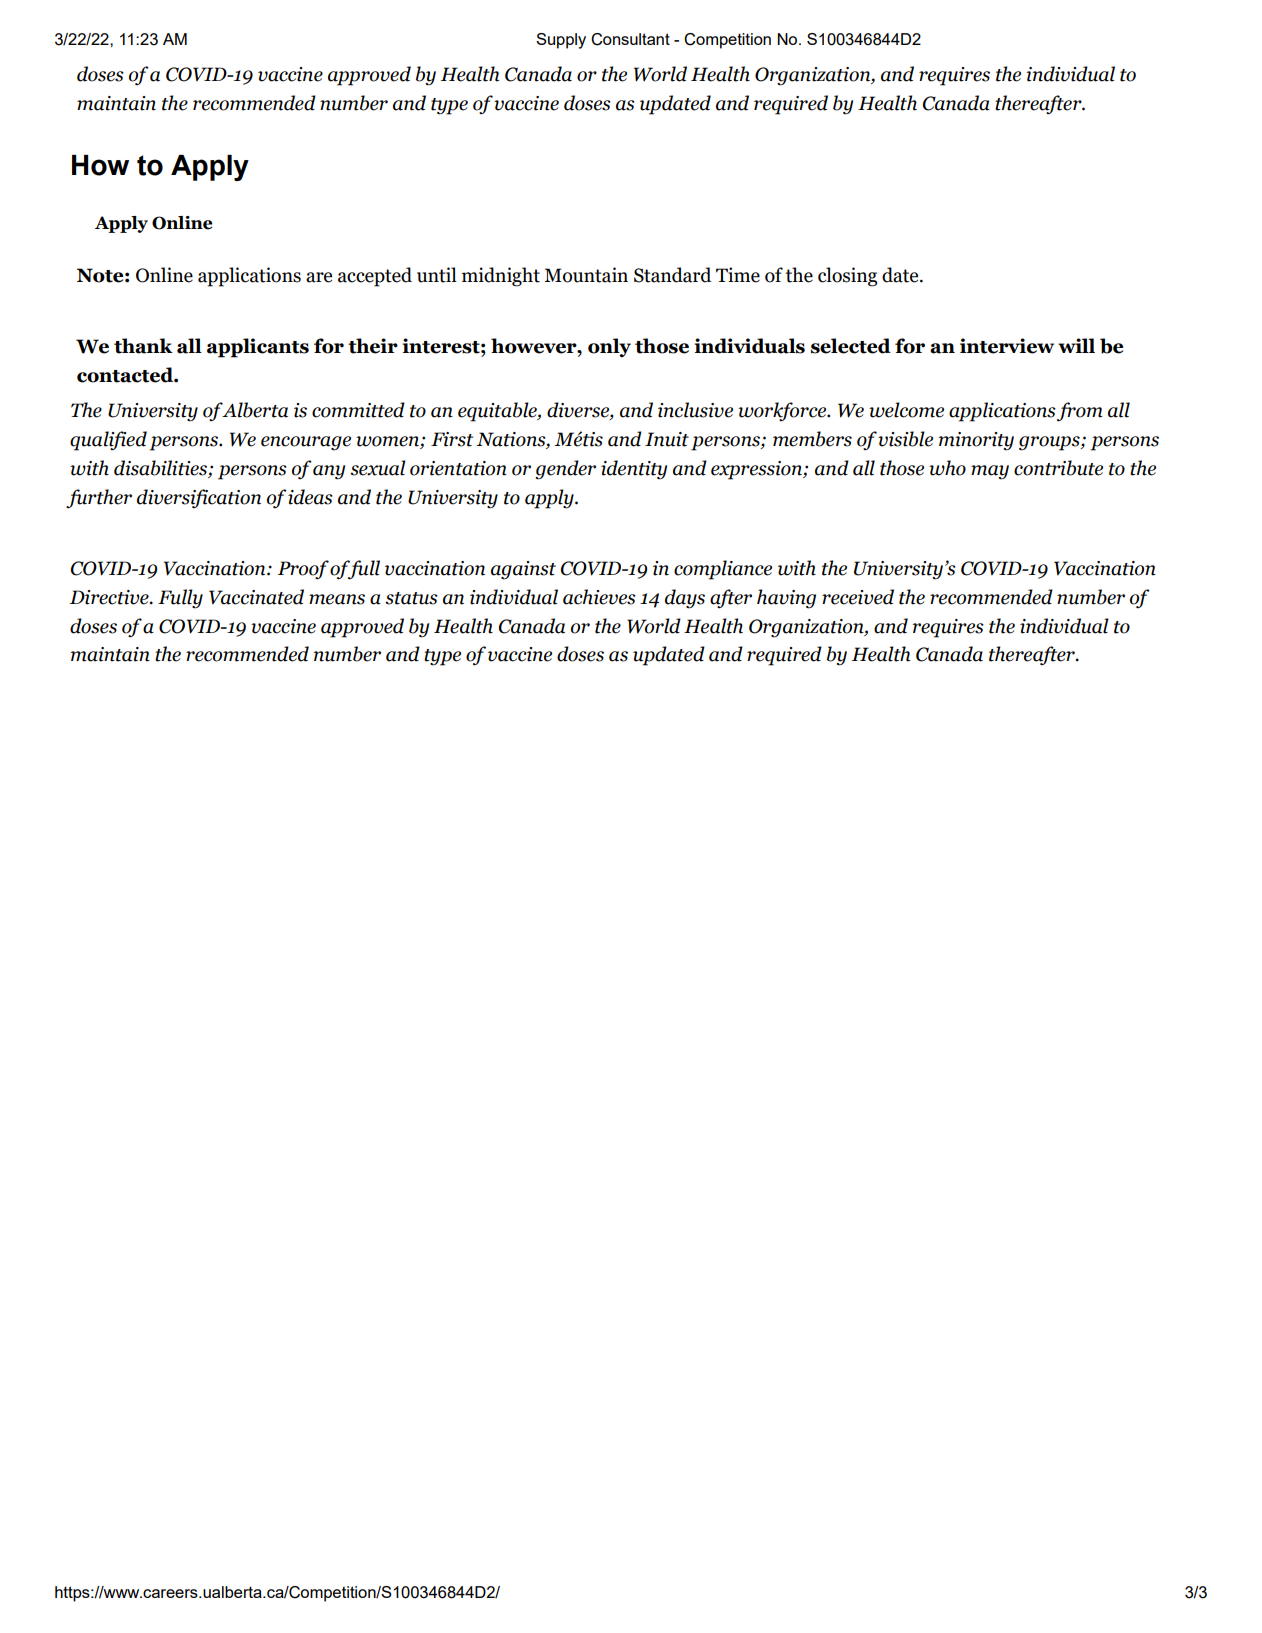 This screenshot has height=1633, width=1262. What do you see at coordinates (847, 277) in the screenshot?
I see `closing` at bounding box center [847, 277].
